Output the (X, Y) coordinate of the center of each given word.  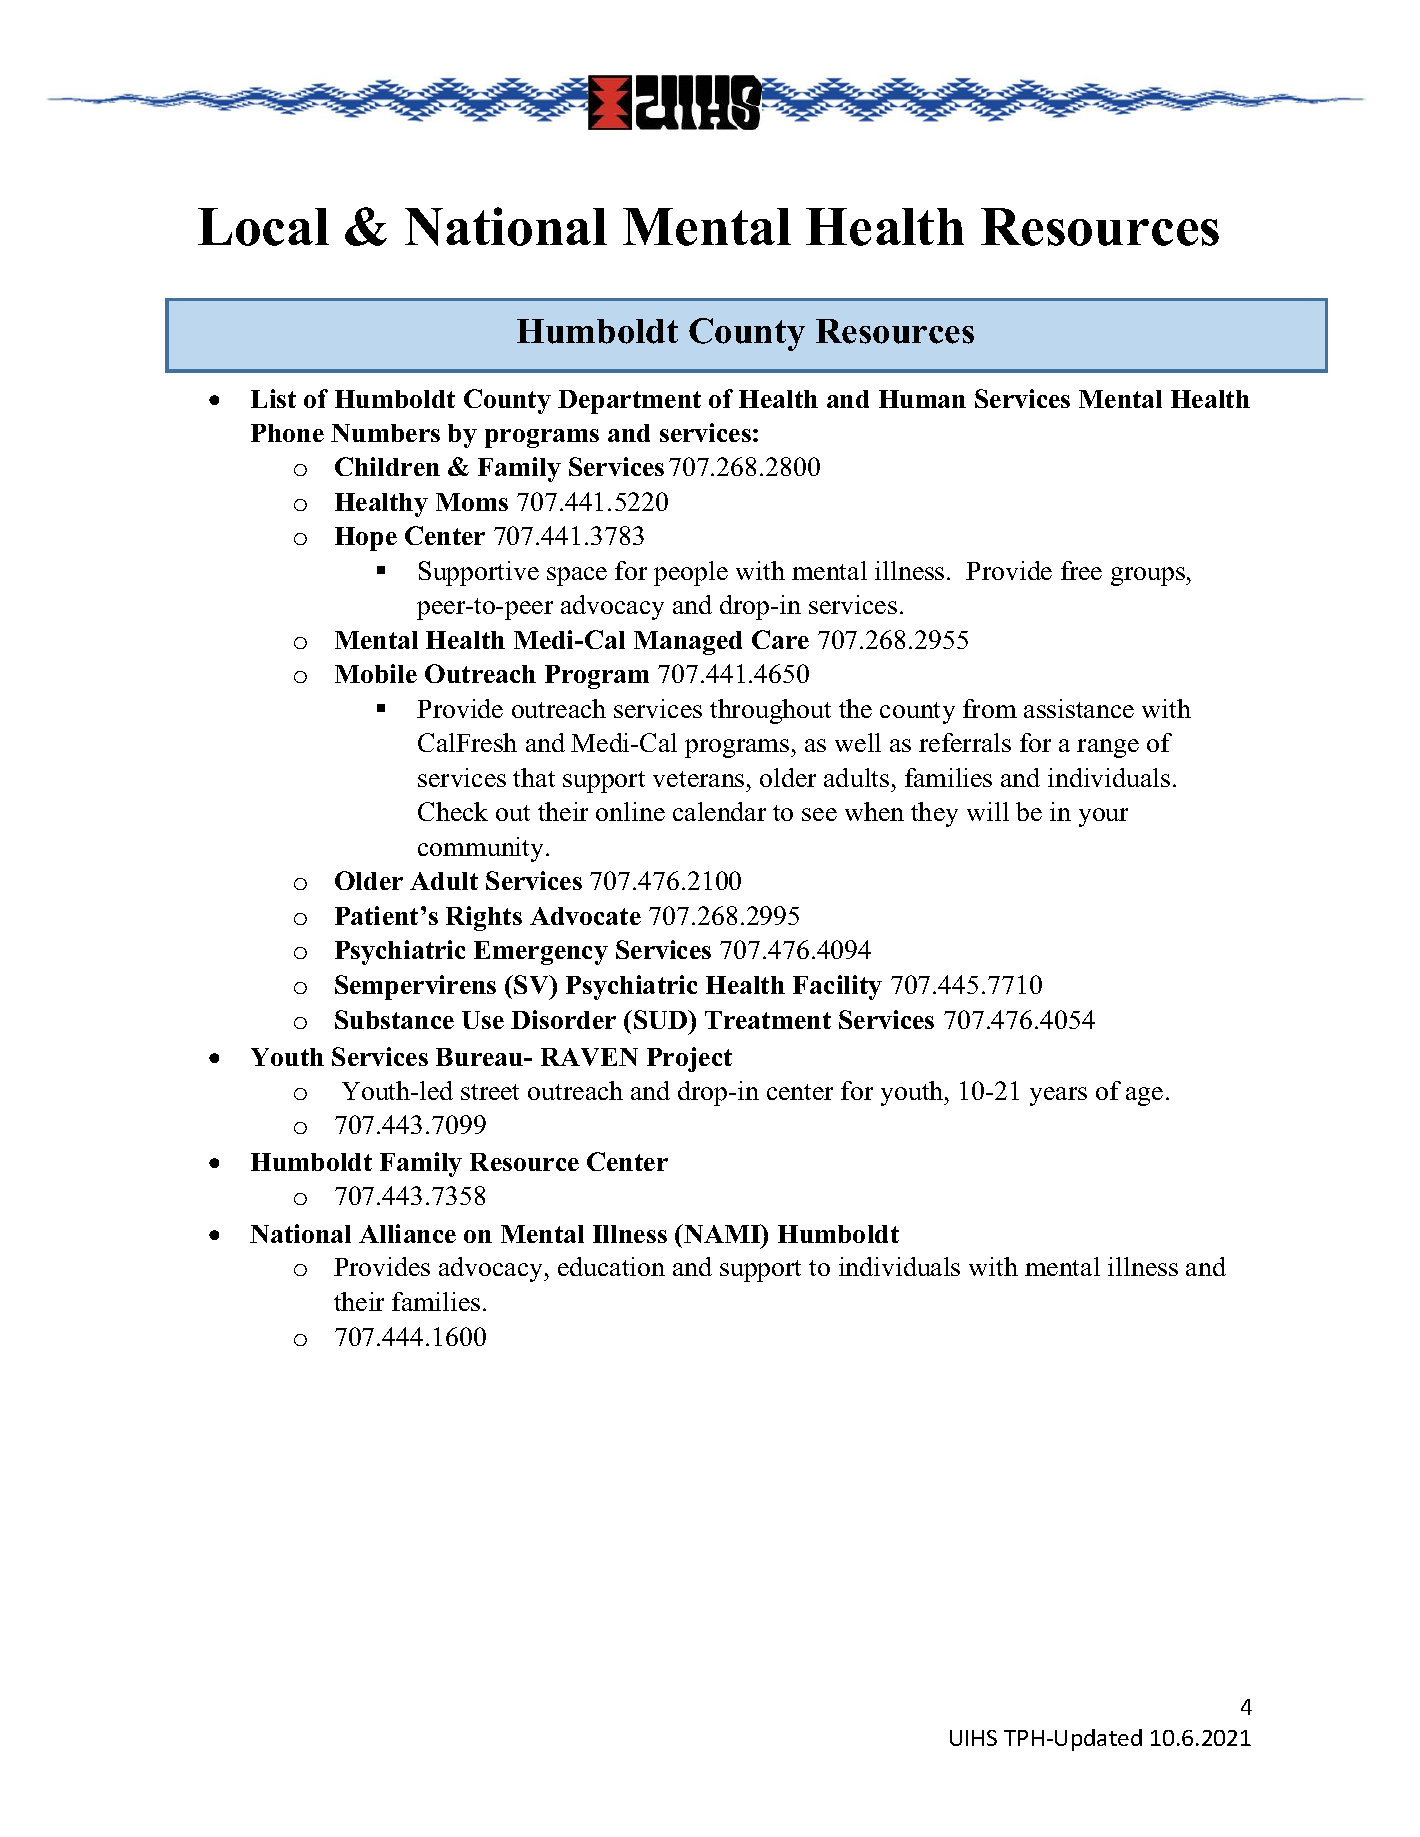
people (691, 573)
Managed (688, 643)
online (630, 811)
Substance (394, 1019)
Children (387, 466)
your (1103, 817)
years (1058, 1096)
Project (689, 1059)
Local (263, 227)
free (1081, 570)
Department (629, 402)
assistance (1079, 708)
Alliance (407, 1233)
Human (922, 399)
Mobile (376, 673)
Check (453, 811)
